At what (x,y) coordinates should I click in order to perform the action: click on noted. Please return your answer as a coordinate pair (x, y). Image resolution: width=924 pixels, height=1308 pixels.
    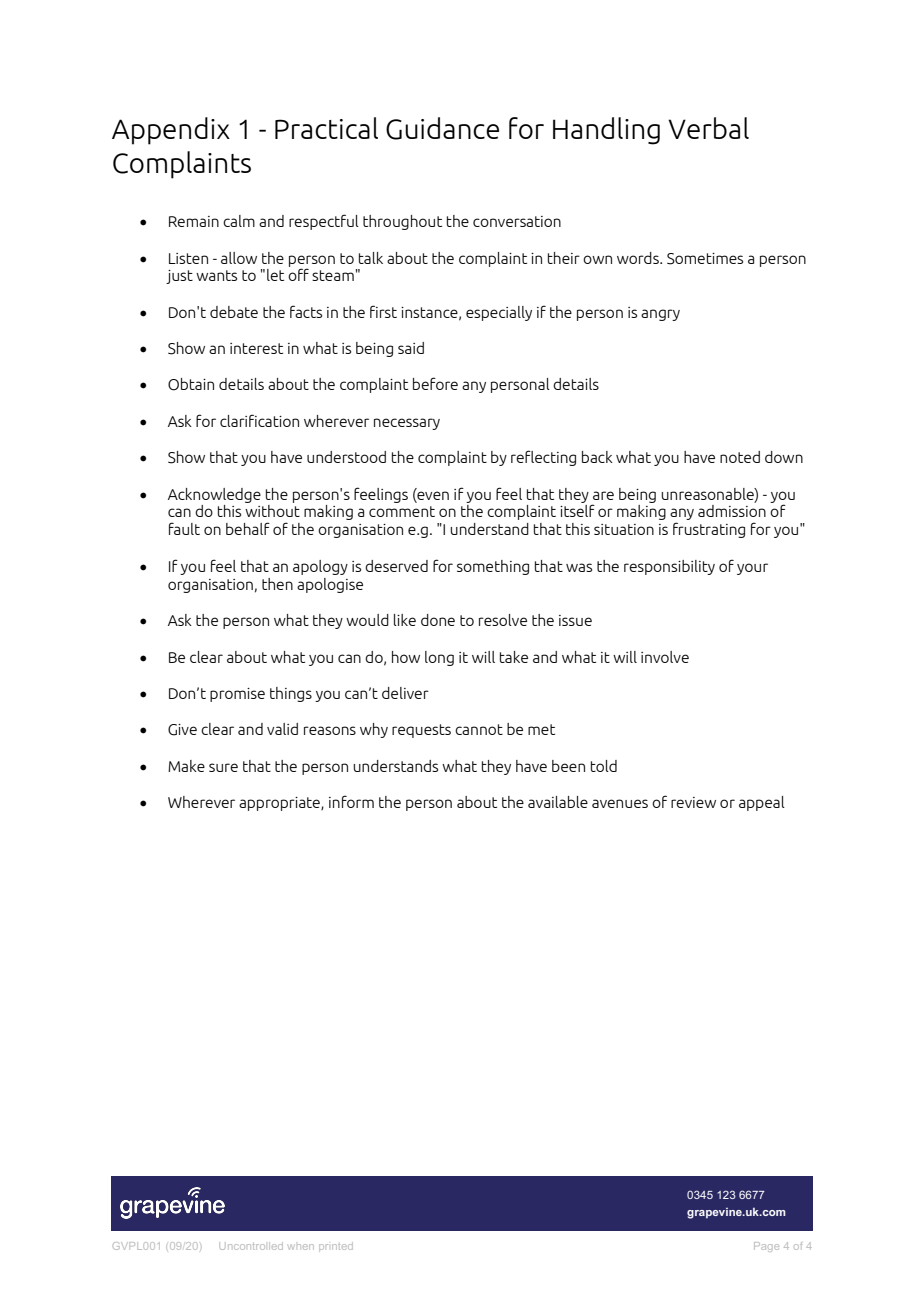
    Looking at the image, I should click on (740, 457).
